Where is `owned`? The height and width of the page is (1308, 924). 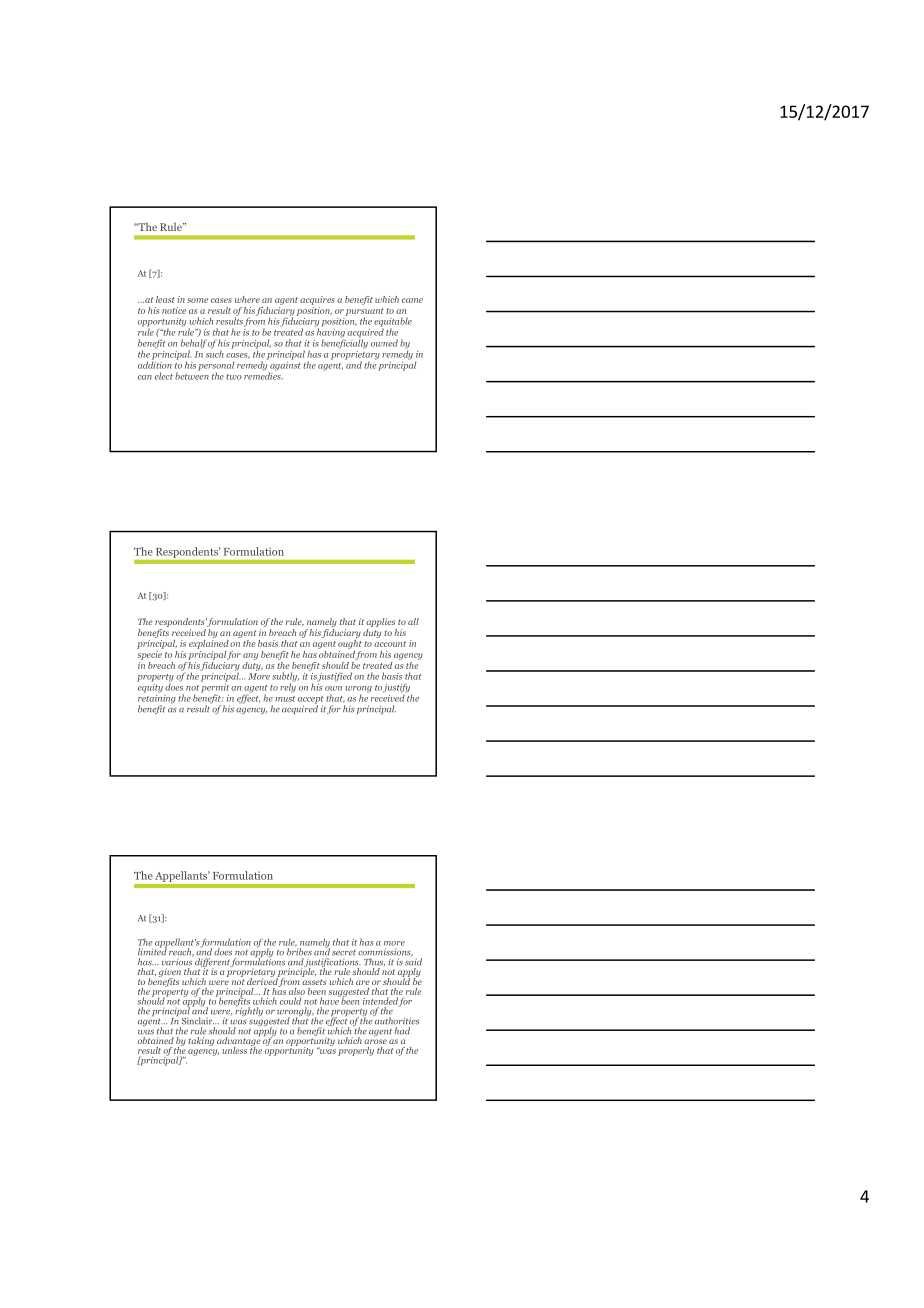
owned is located at coordinates (384, 343).
